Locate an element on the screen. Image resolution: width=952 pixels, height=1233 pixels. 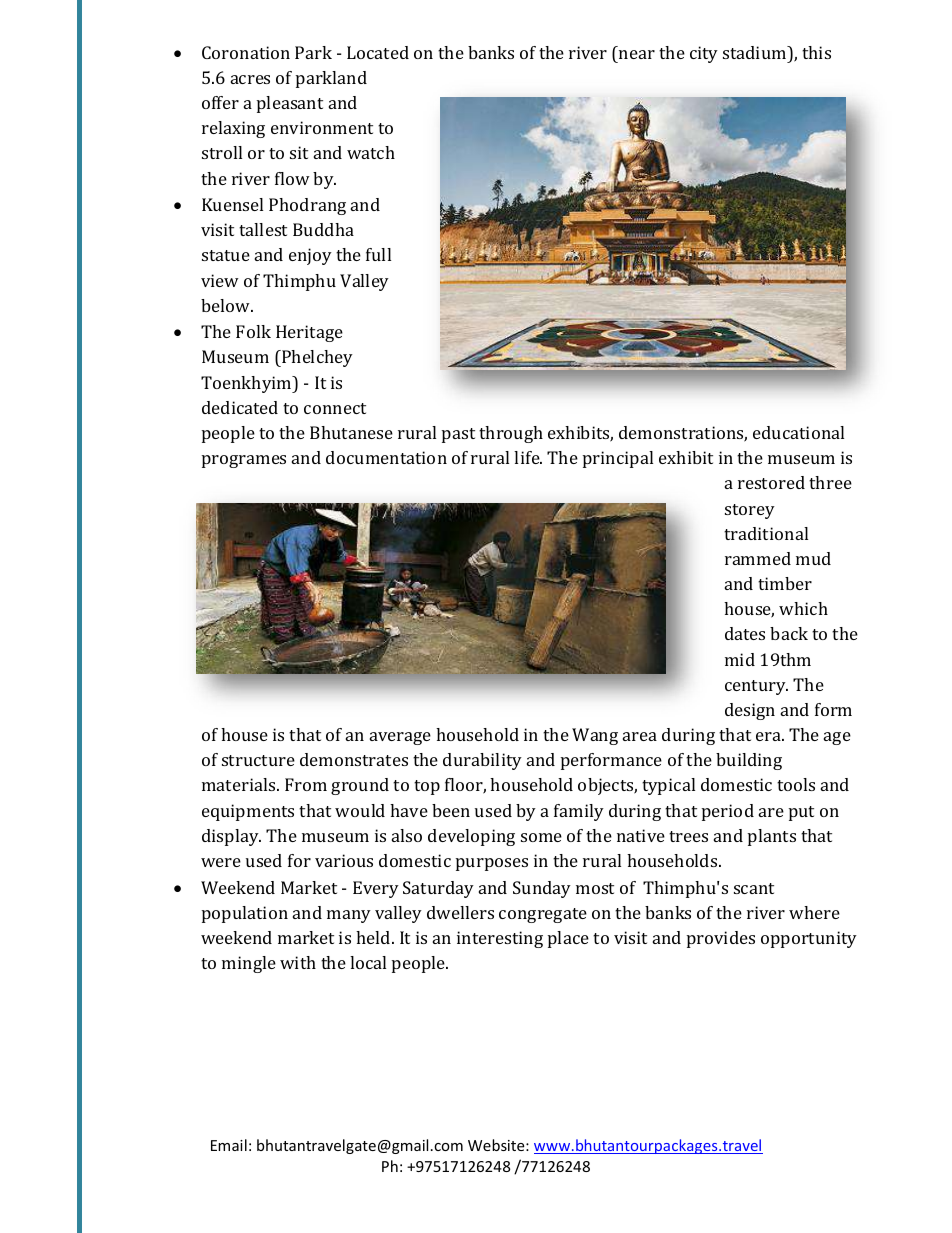
city is located at coordinates (704, 54).
